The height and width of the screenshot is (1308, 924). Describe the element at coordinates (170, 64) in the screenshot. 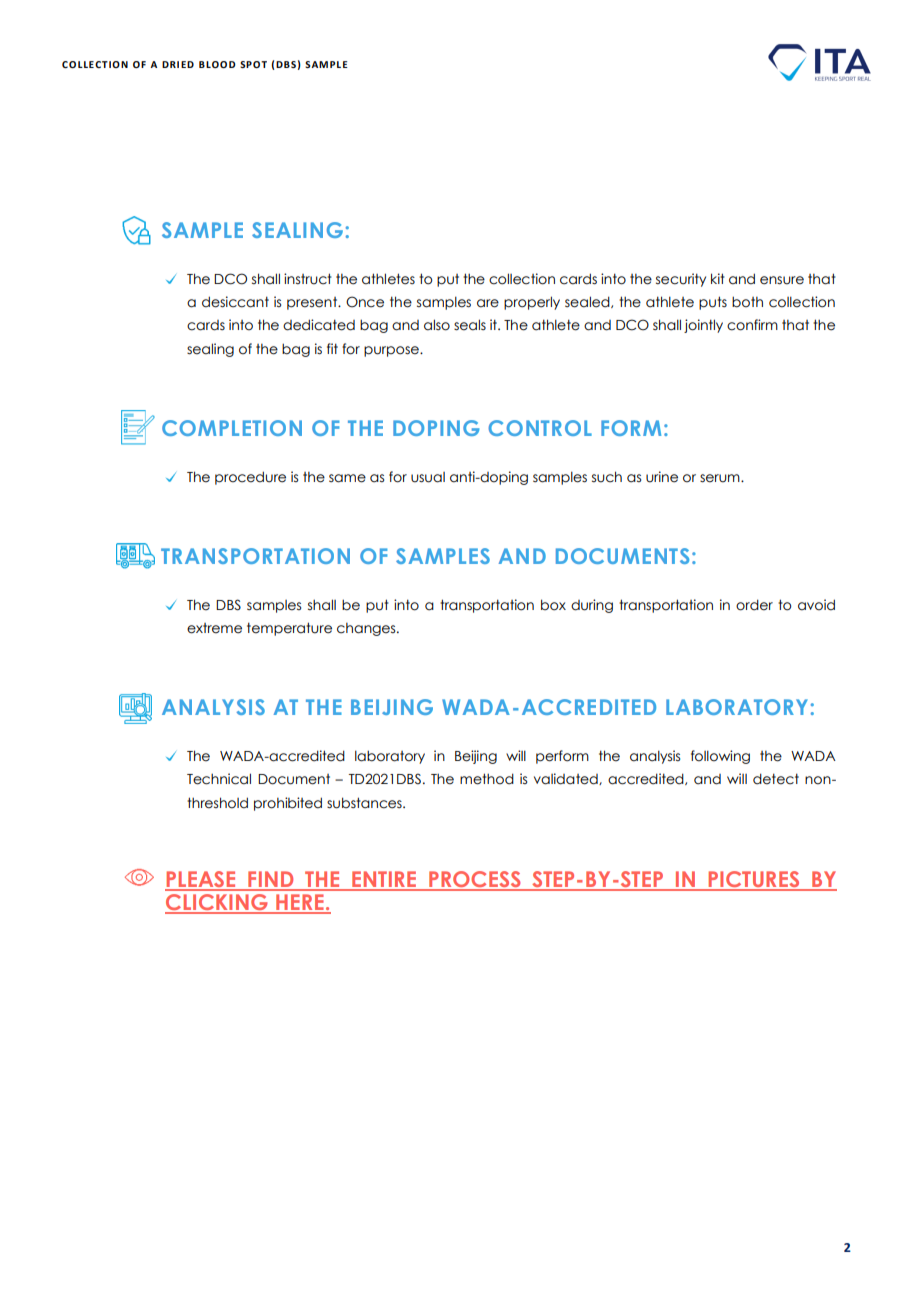

I see `DRI` at that location.
